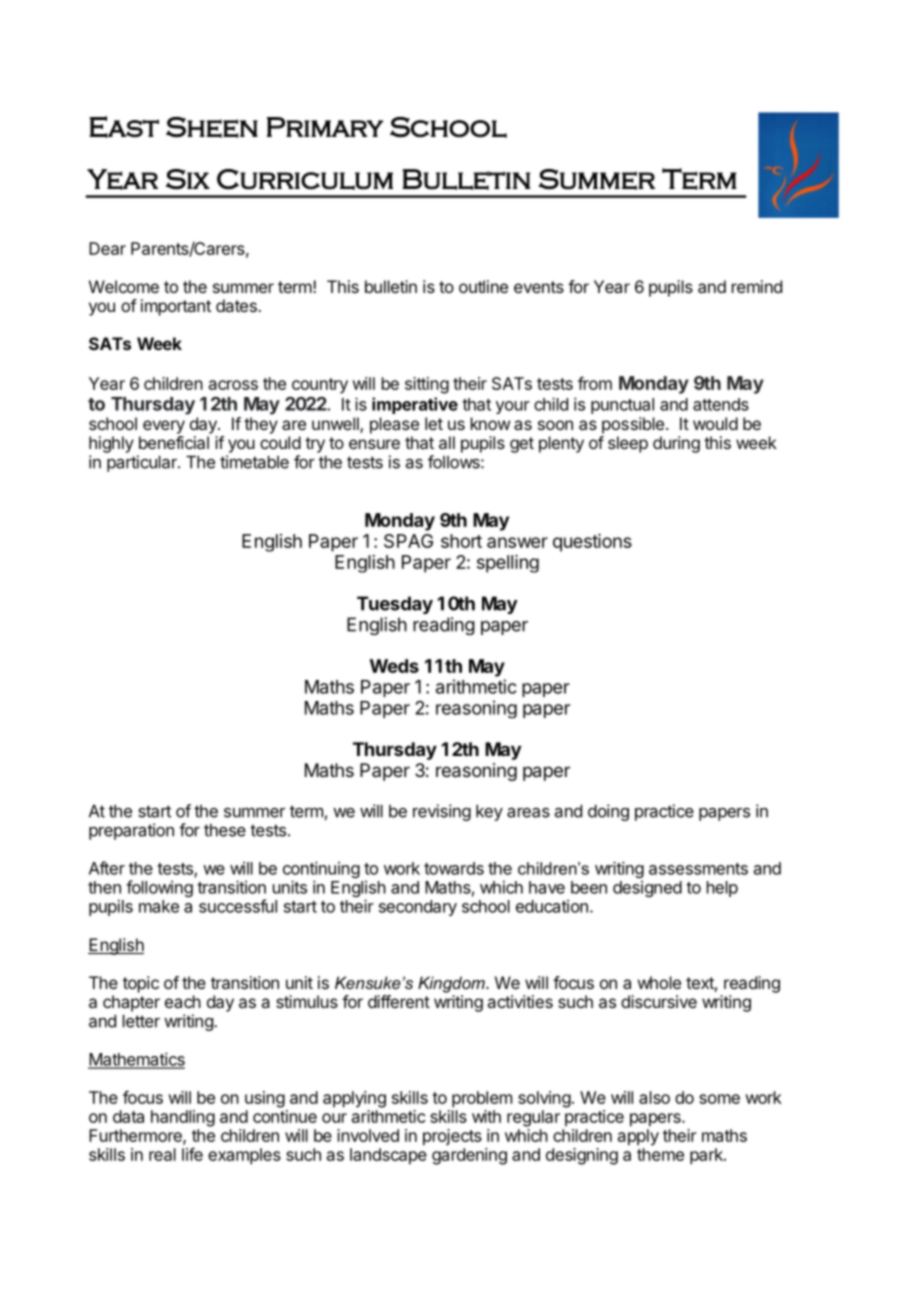 The image size is (924, 1308). What do you see at coordinates (159, 888) in the image?
I see `following` at bounding box center [159, 888].
